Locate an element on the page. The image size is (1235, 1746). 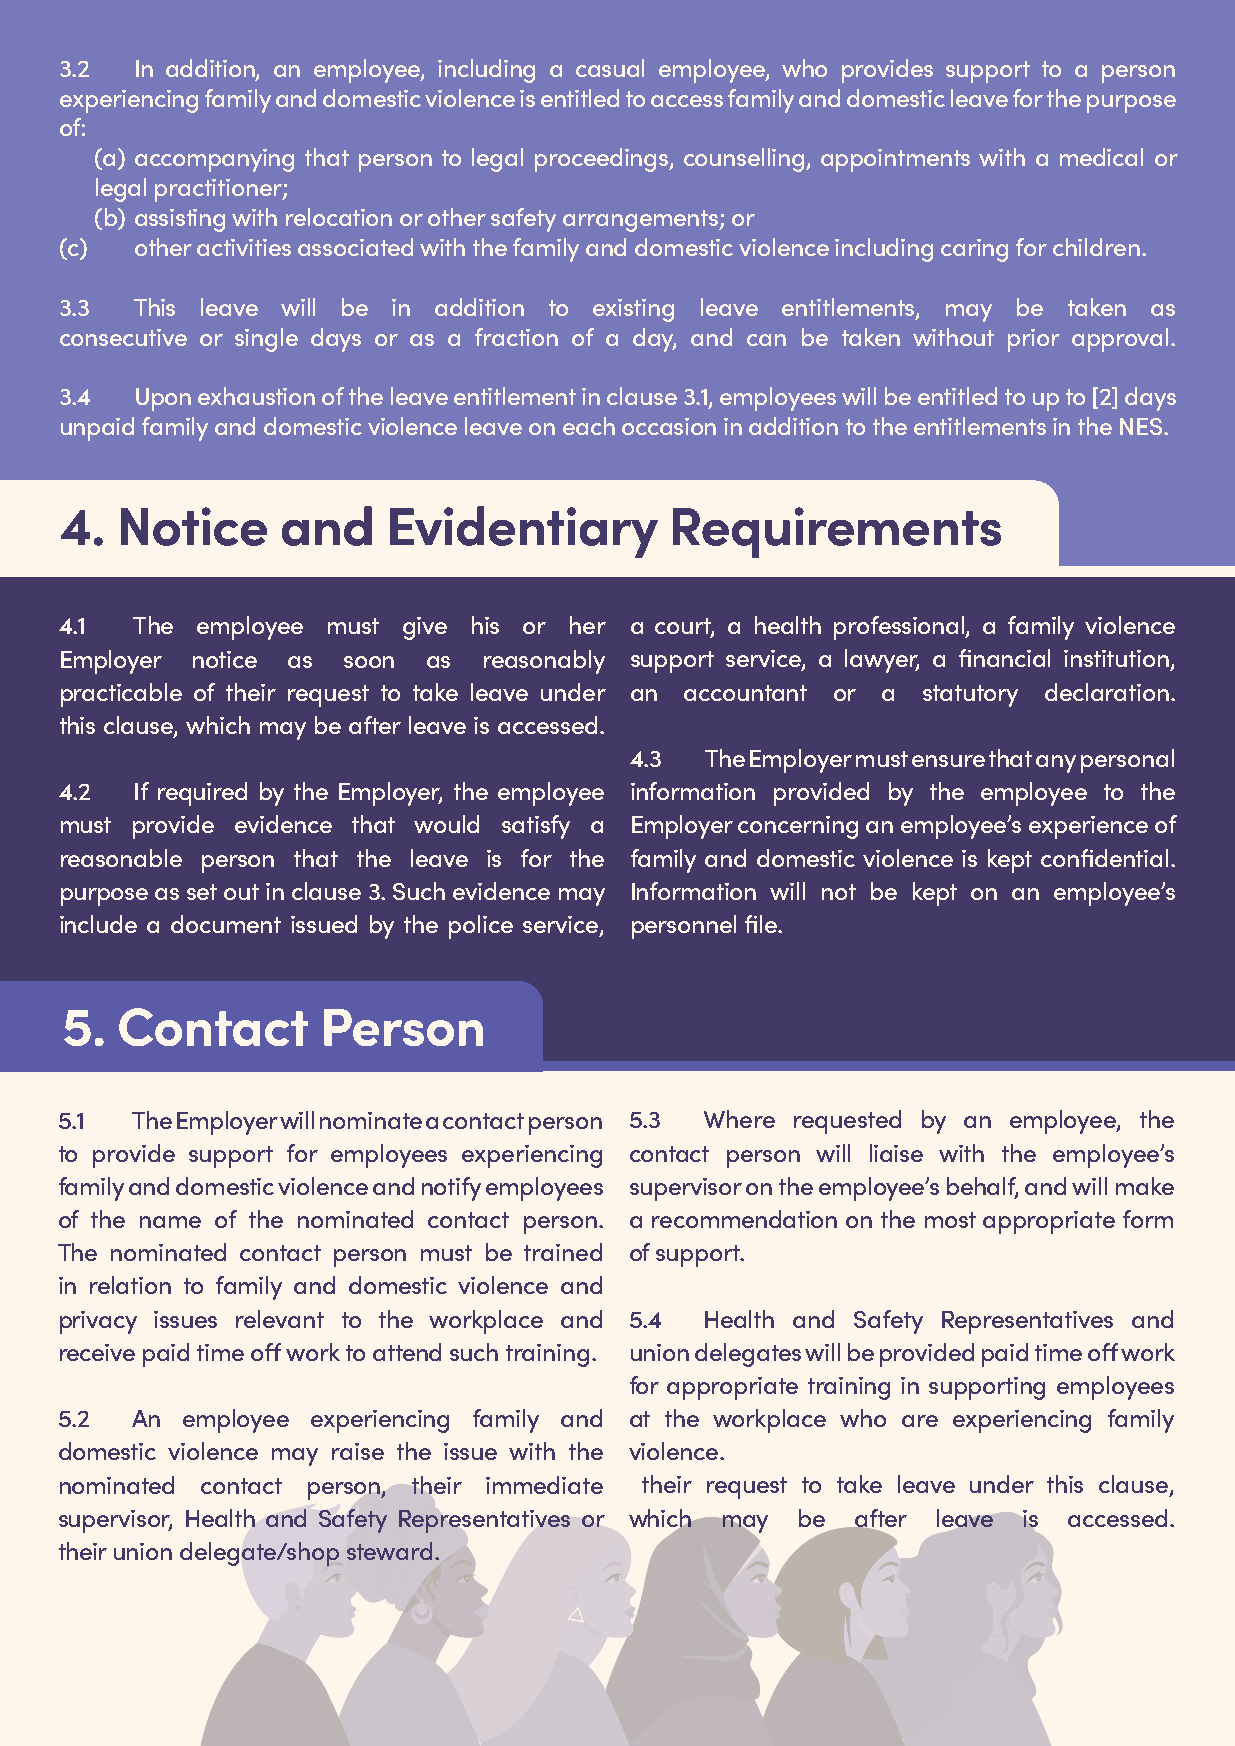
medical is located at coordinates (1101, 157).
